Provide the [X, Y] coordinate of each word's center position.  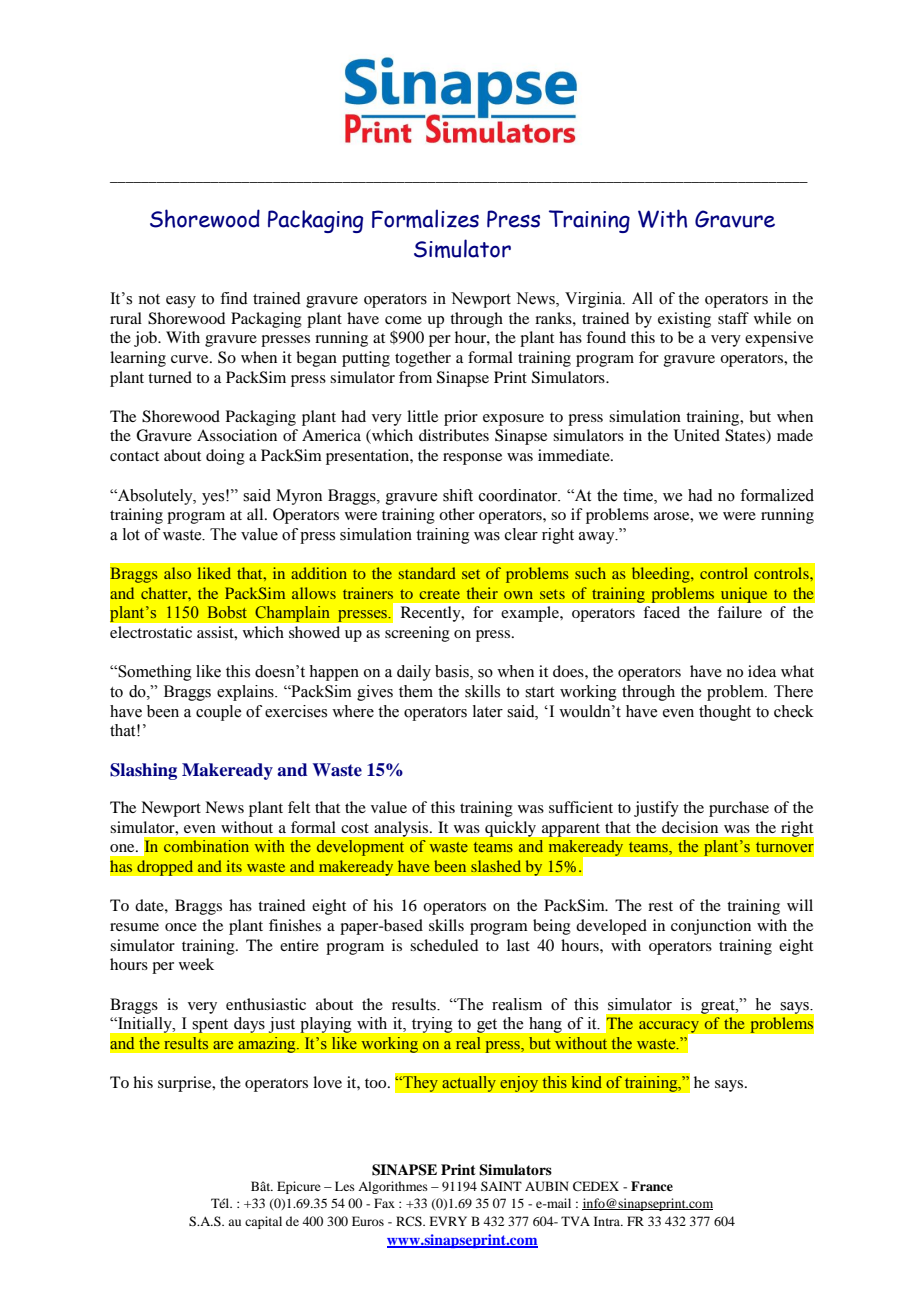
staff [733, 318]
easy [181, 302]
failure [739, 612]
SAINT [501, 1186]
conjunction [711, 927]
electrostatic [151, 632]
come [403, 320]
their [482, 593]
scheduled [444, 945]
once [181, 927]
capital [263, 1222]
